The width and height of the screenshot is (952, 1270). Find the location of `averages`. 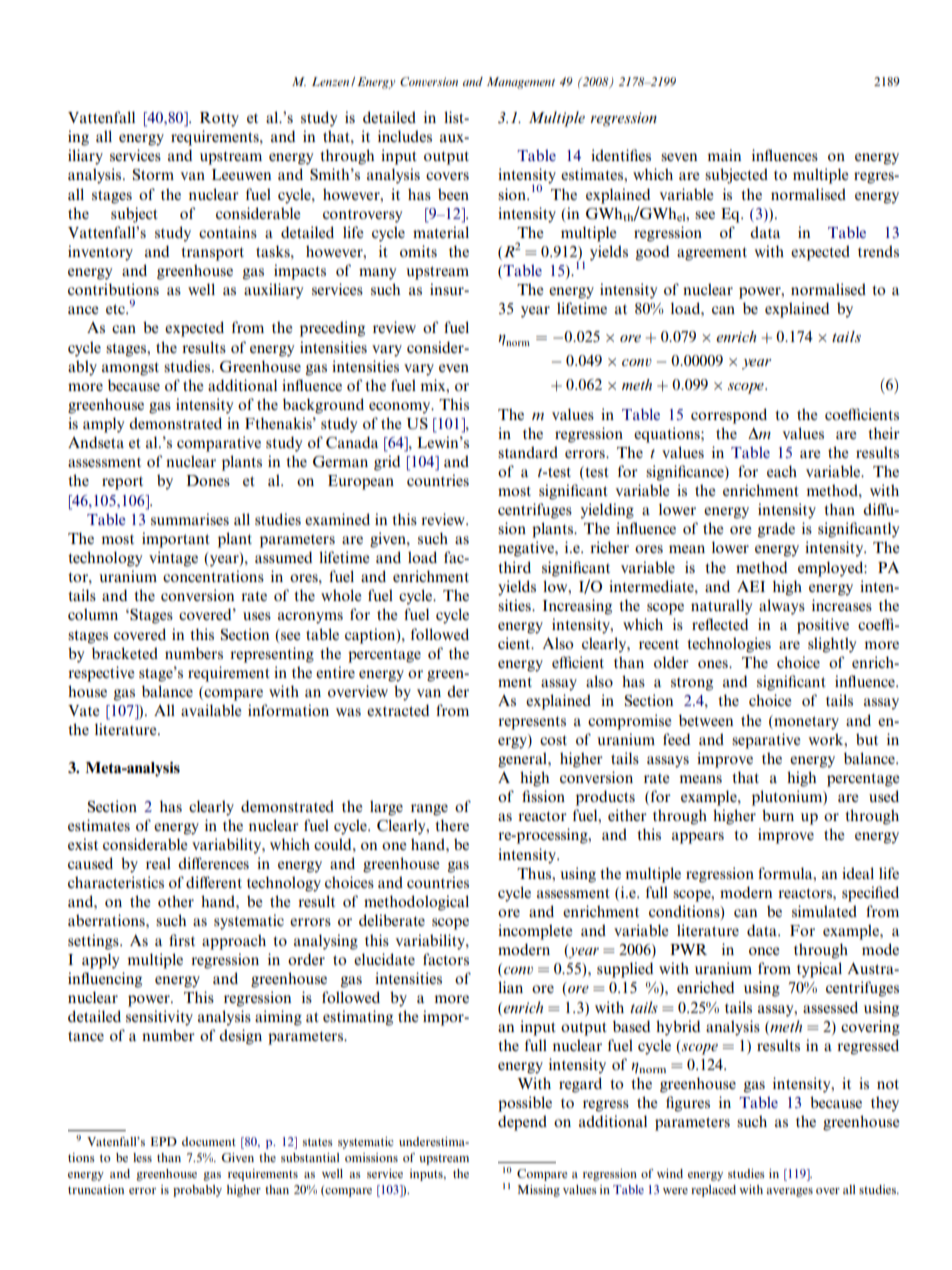

averages is located at coordinates (789, 1192).
